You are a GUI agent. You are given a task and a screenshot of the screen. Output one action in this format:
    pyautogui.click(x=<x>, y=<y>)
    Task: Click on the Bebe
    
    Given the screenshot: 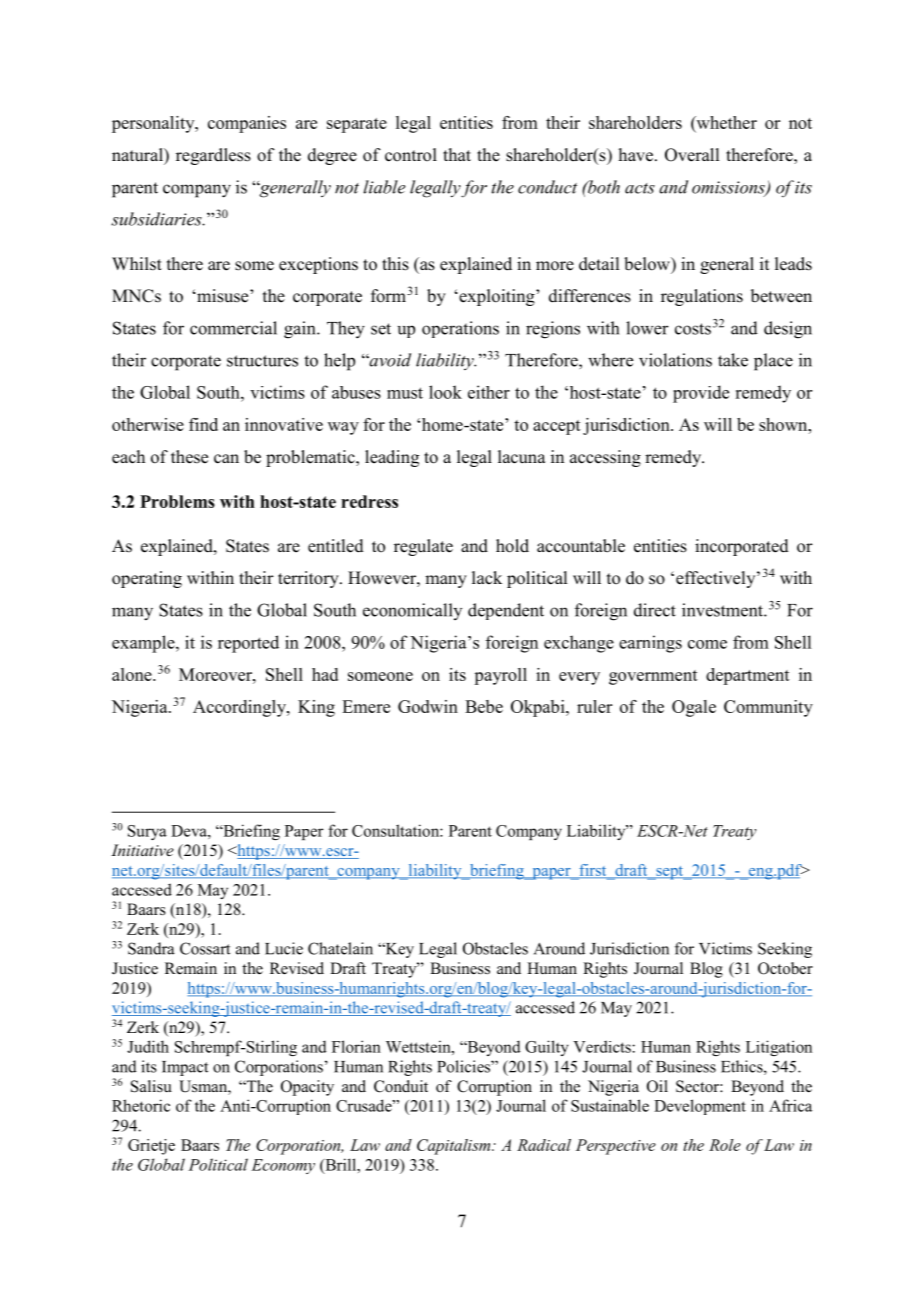 What is the action you would take?
    pyautogui.click(x=484, y=706)
